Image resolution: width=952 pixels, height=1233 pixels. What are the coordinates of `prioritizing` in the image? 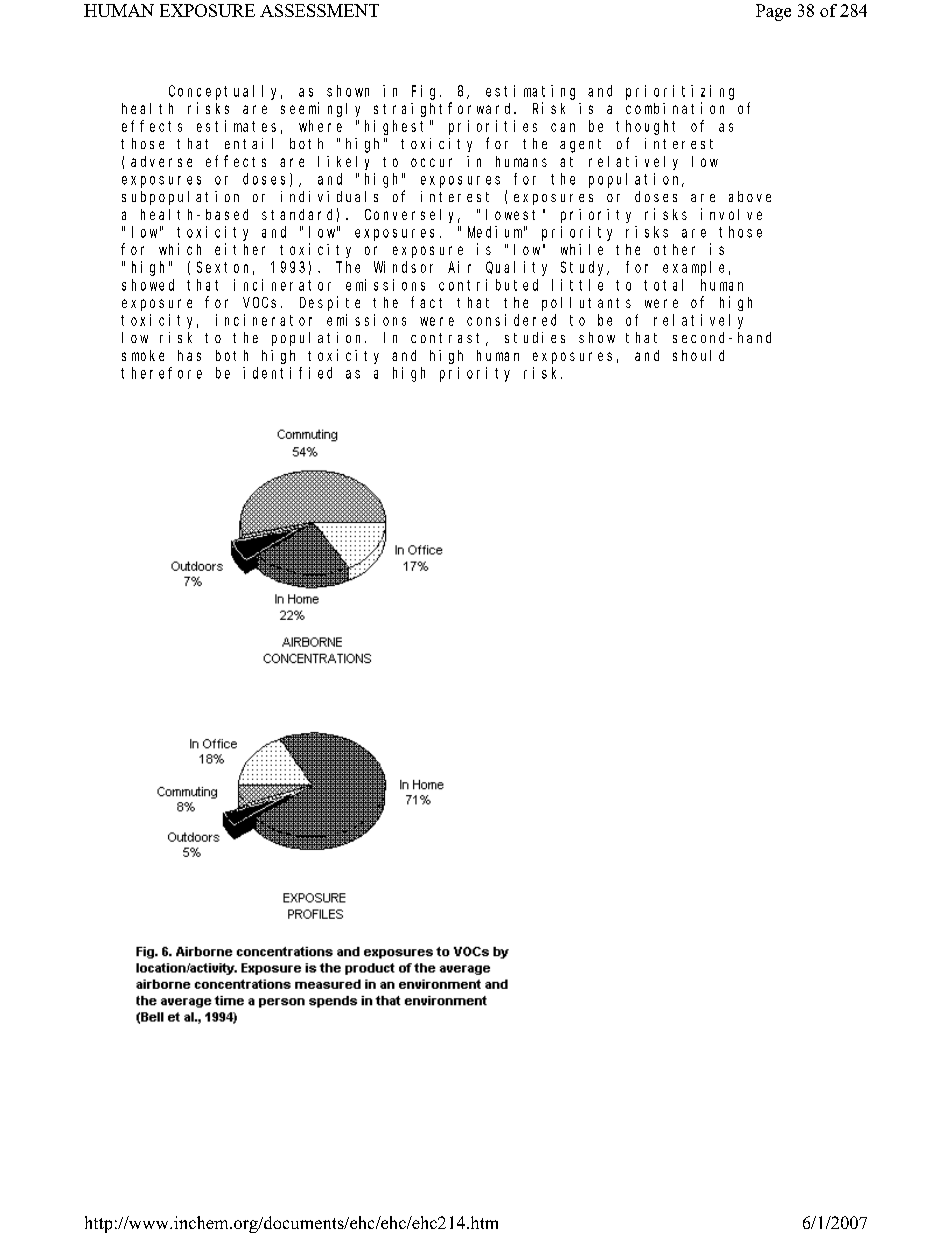 It's located at (680, 92).
